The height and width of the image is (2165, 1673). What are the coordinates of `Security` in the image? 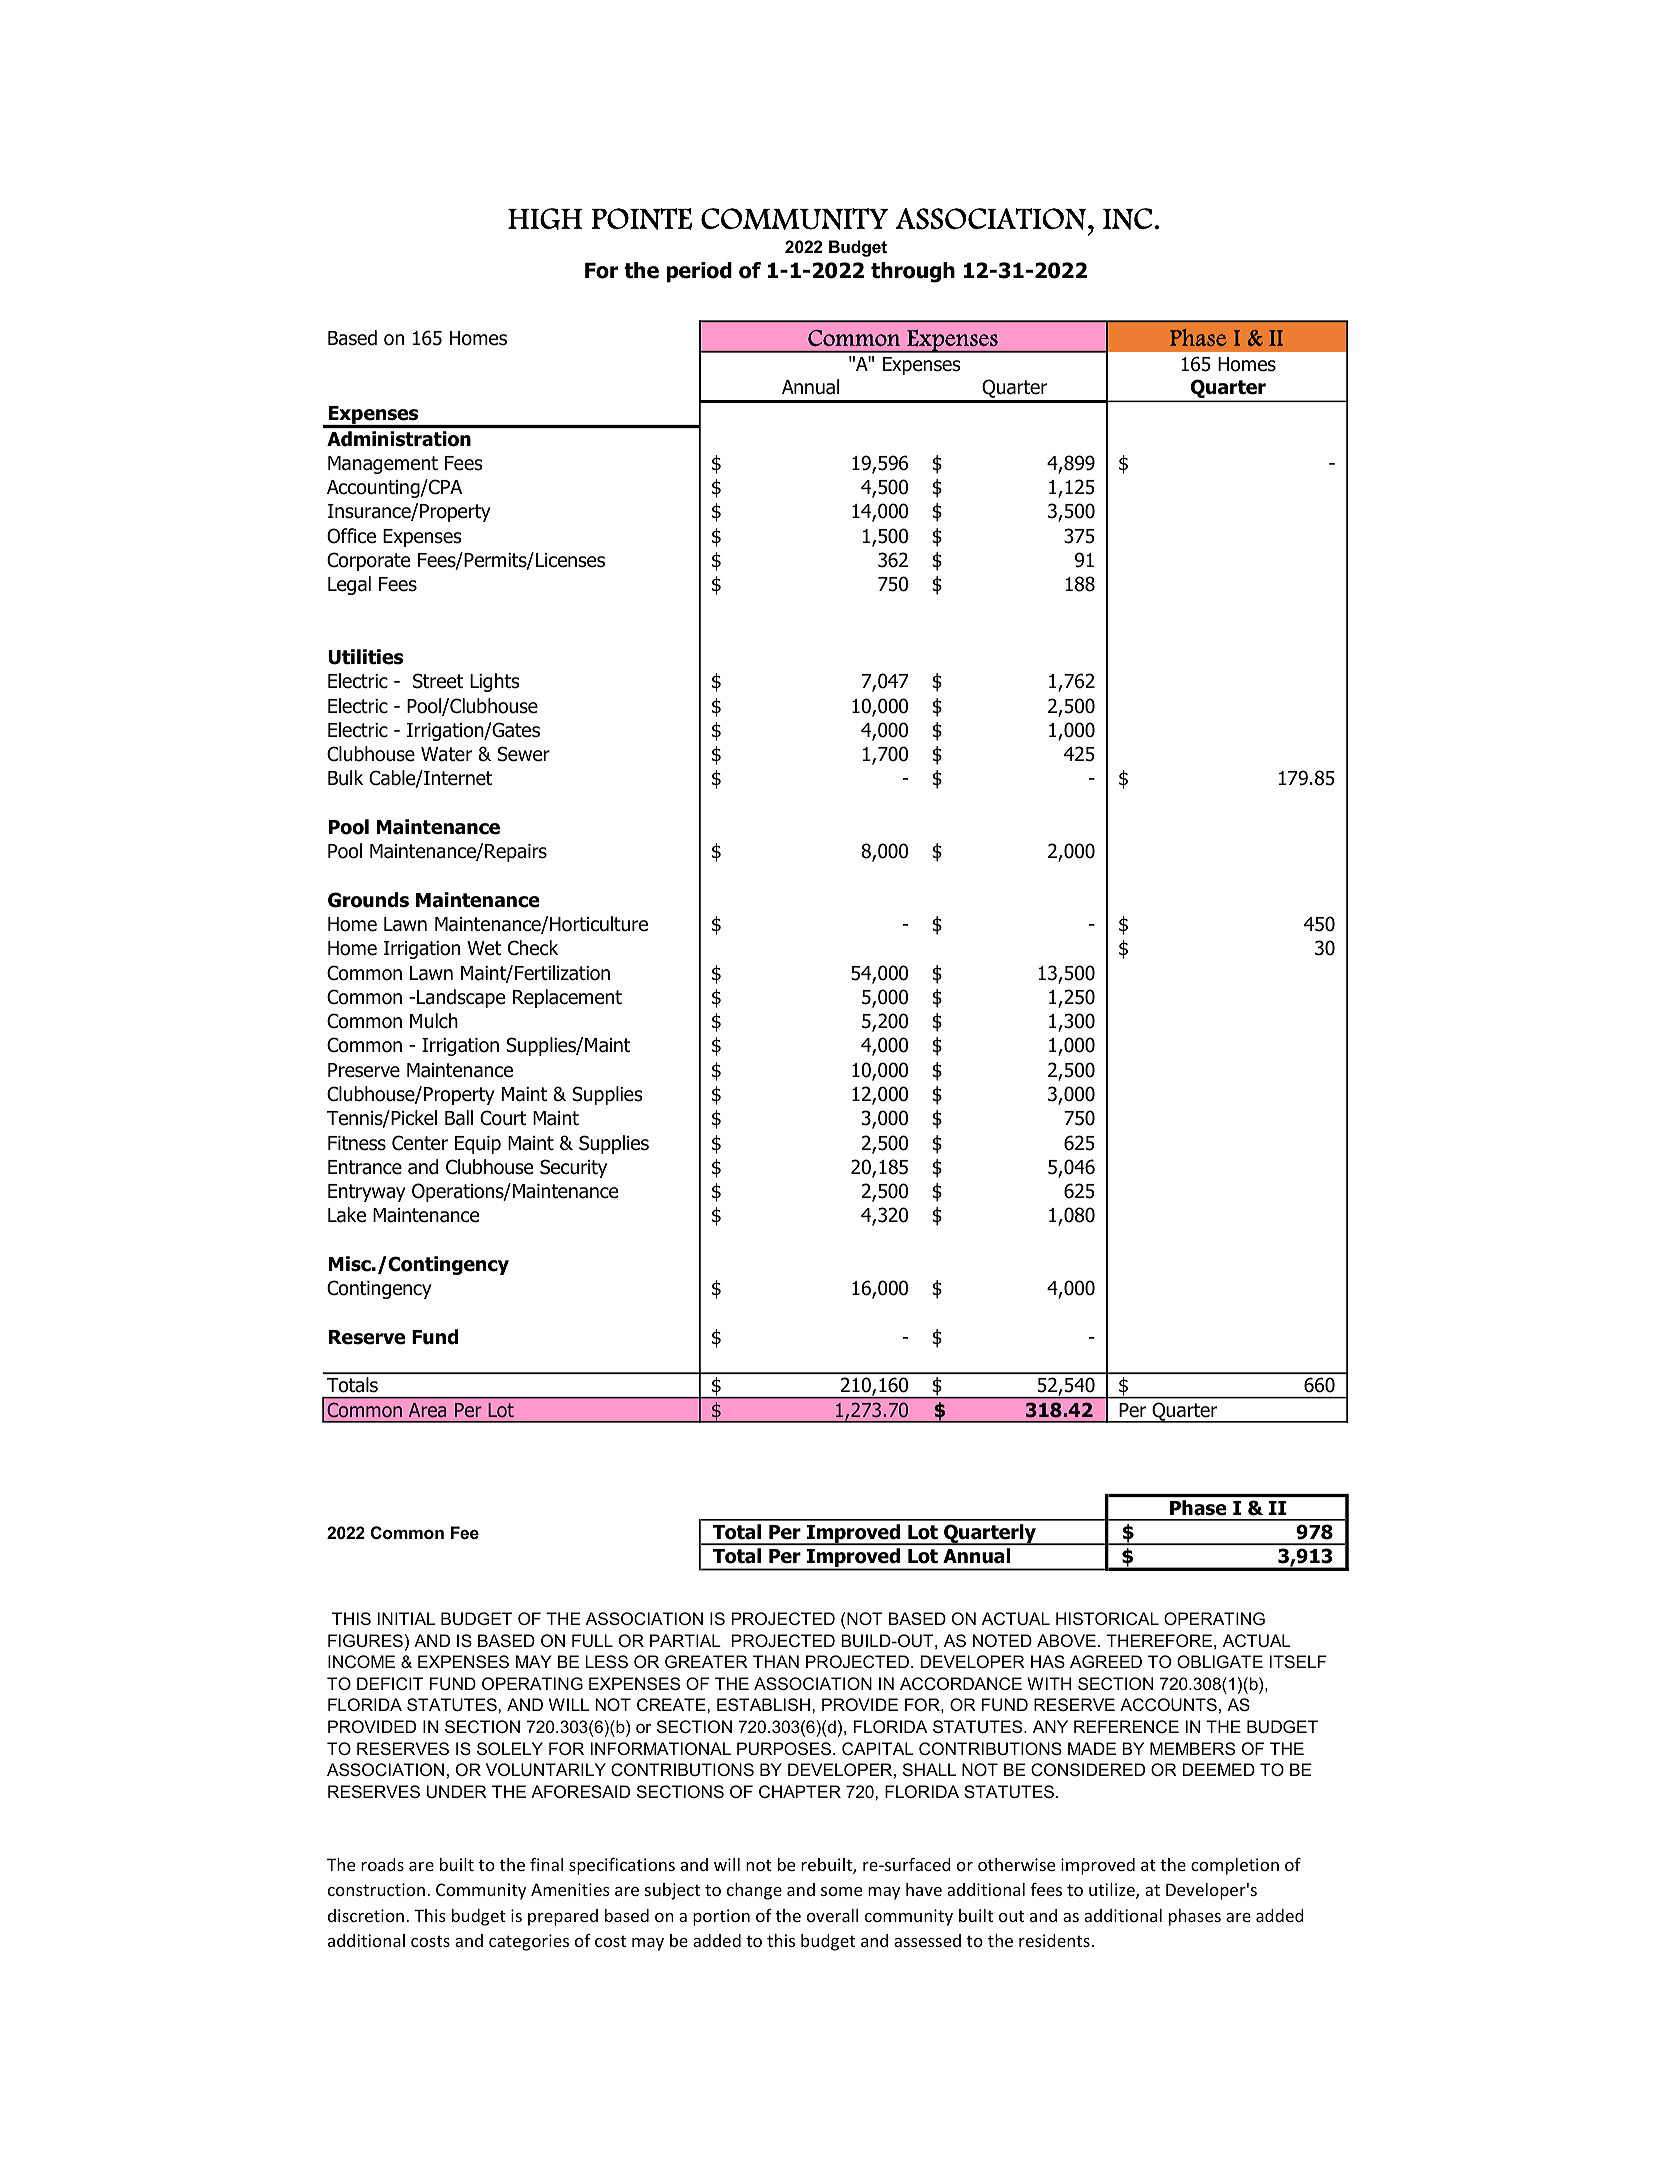 It's located at (573, 1168).
